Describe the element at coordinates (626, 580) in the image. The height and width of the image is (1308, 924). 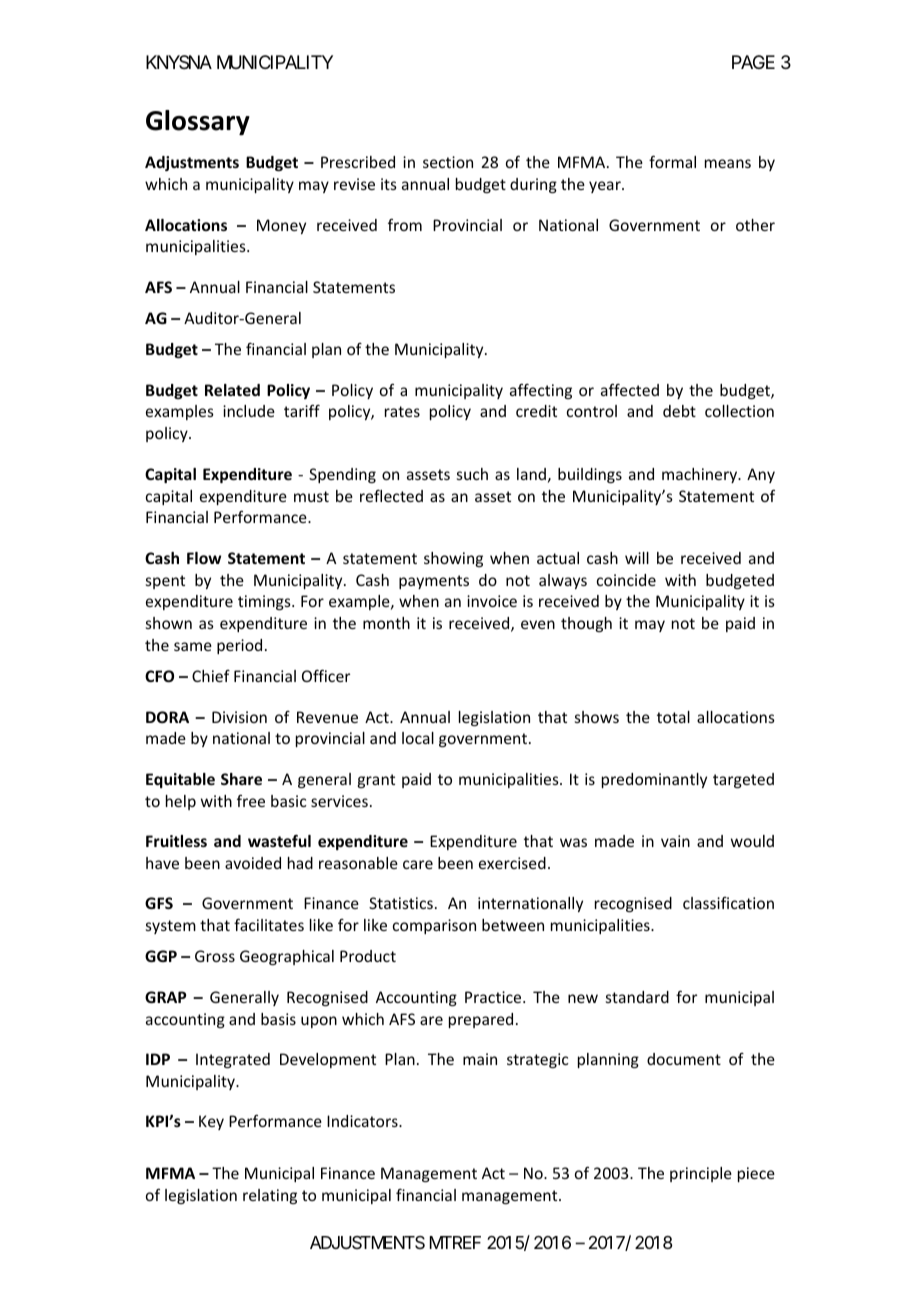
I see `coincide` at that location.
